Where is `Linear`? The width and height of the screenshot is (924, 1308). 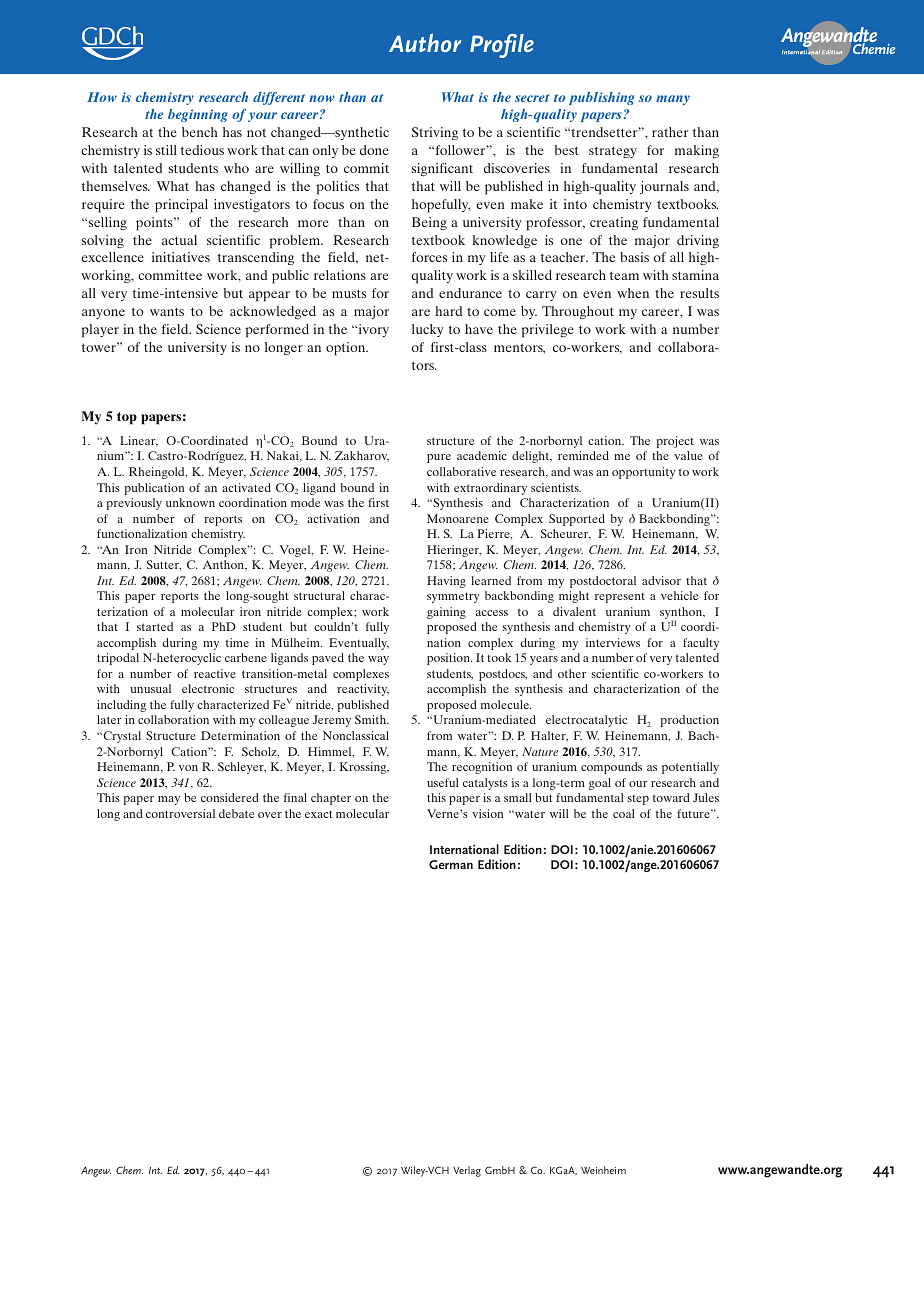 Linear is located at coordinates (139, 441).
